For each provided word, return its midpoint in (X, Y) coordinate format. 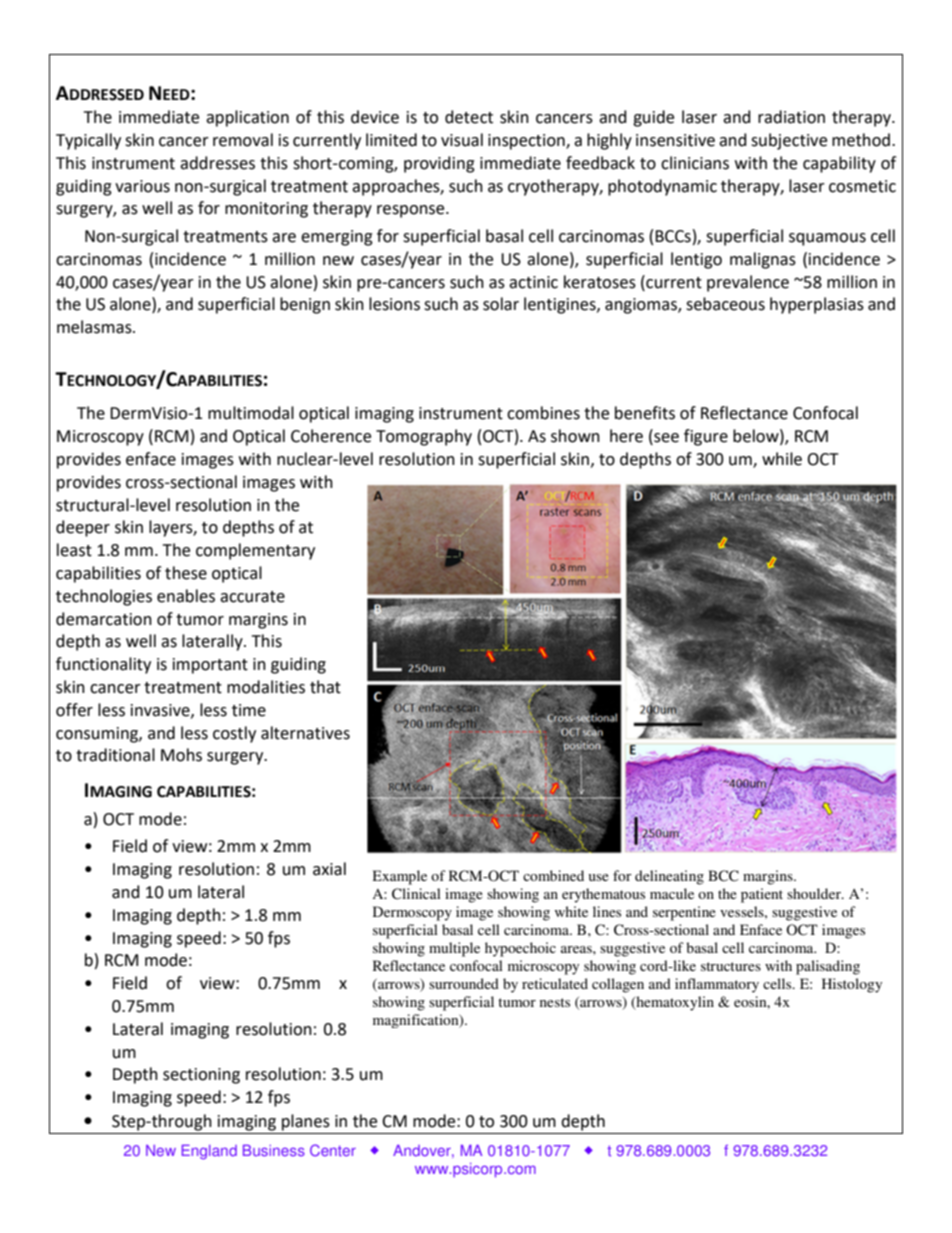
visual (462, 140)
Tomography (424, 437)
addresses (217, 163)
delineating (669, 877)
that (325, 687)
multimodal (251, 413)
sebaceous (725, 304)
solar (501, 304)
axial (329, 869)
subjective (789, 141)
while (782, 459)
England (209, 1152)
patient (762, 895)
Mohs (181, 755)
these (186, 573)
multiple (454, 949)
